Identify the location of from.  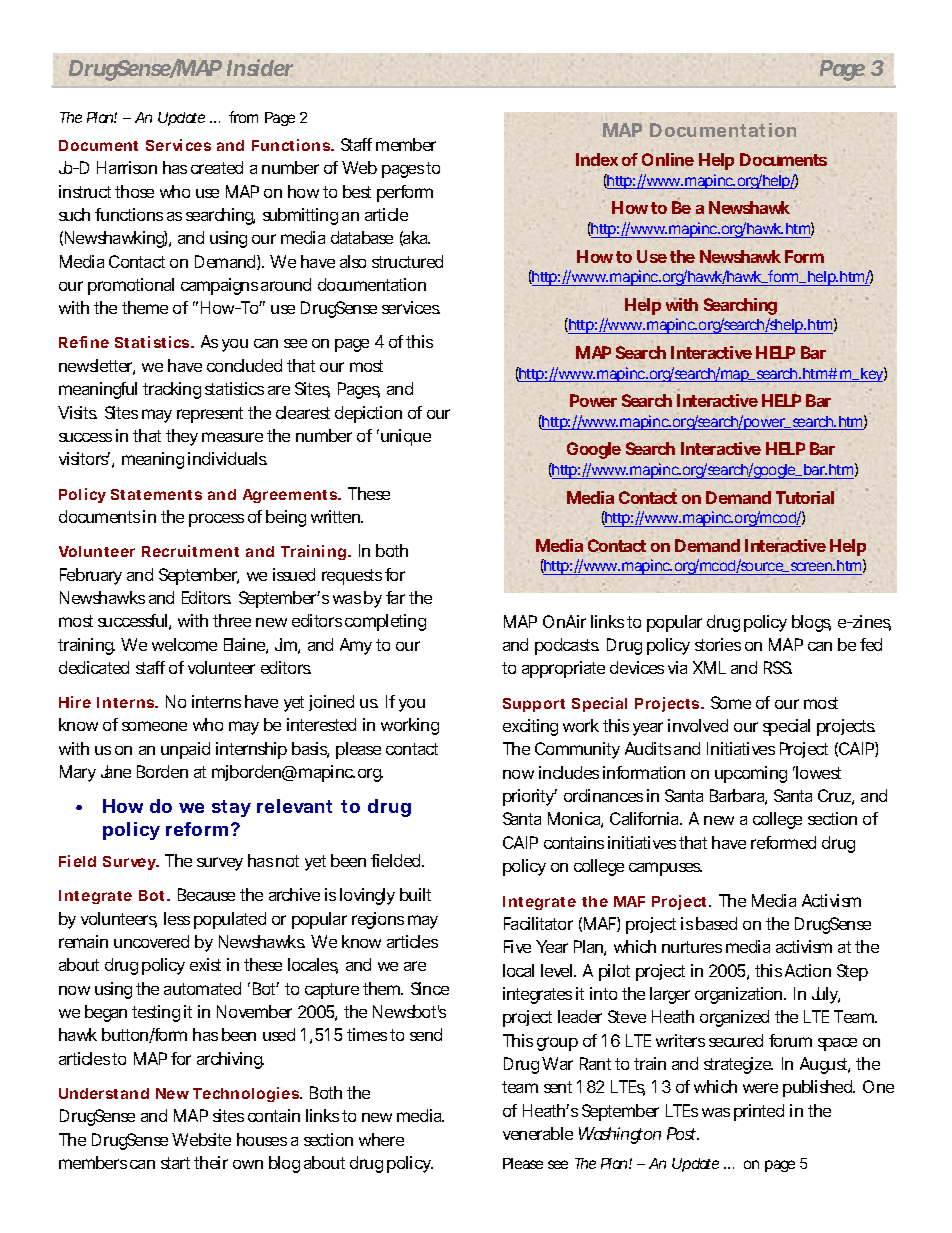
(243, 117).
